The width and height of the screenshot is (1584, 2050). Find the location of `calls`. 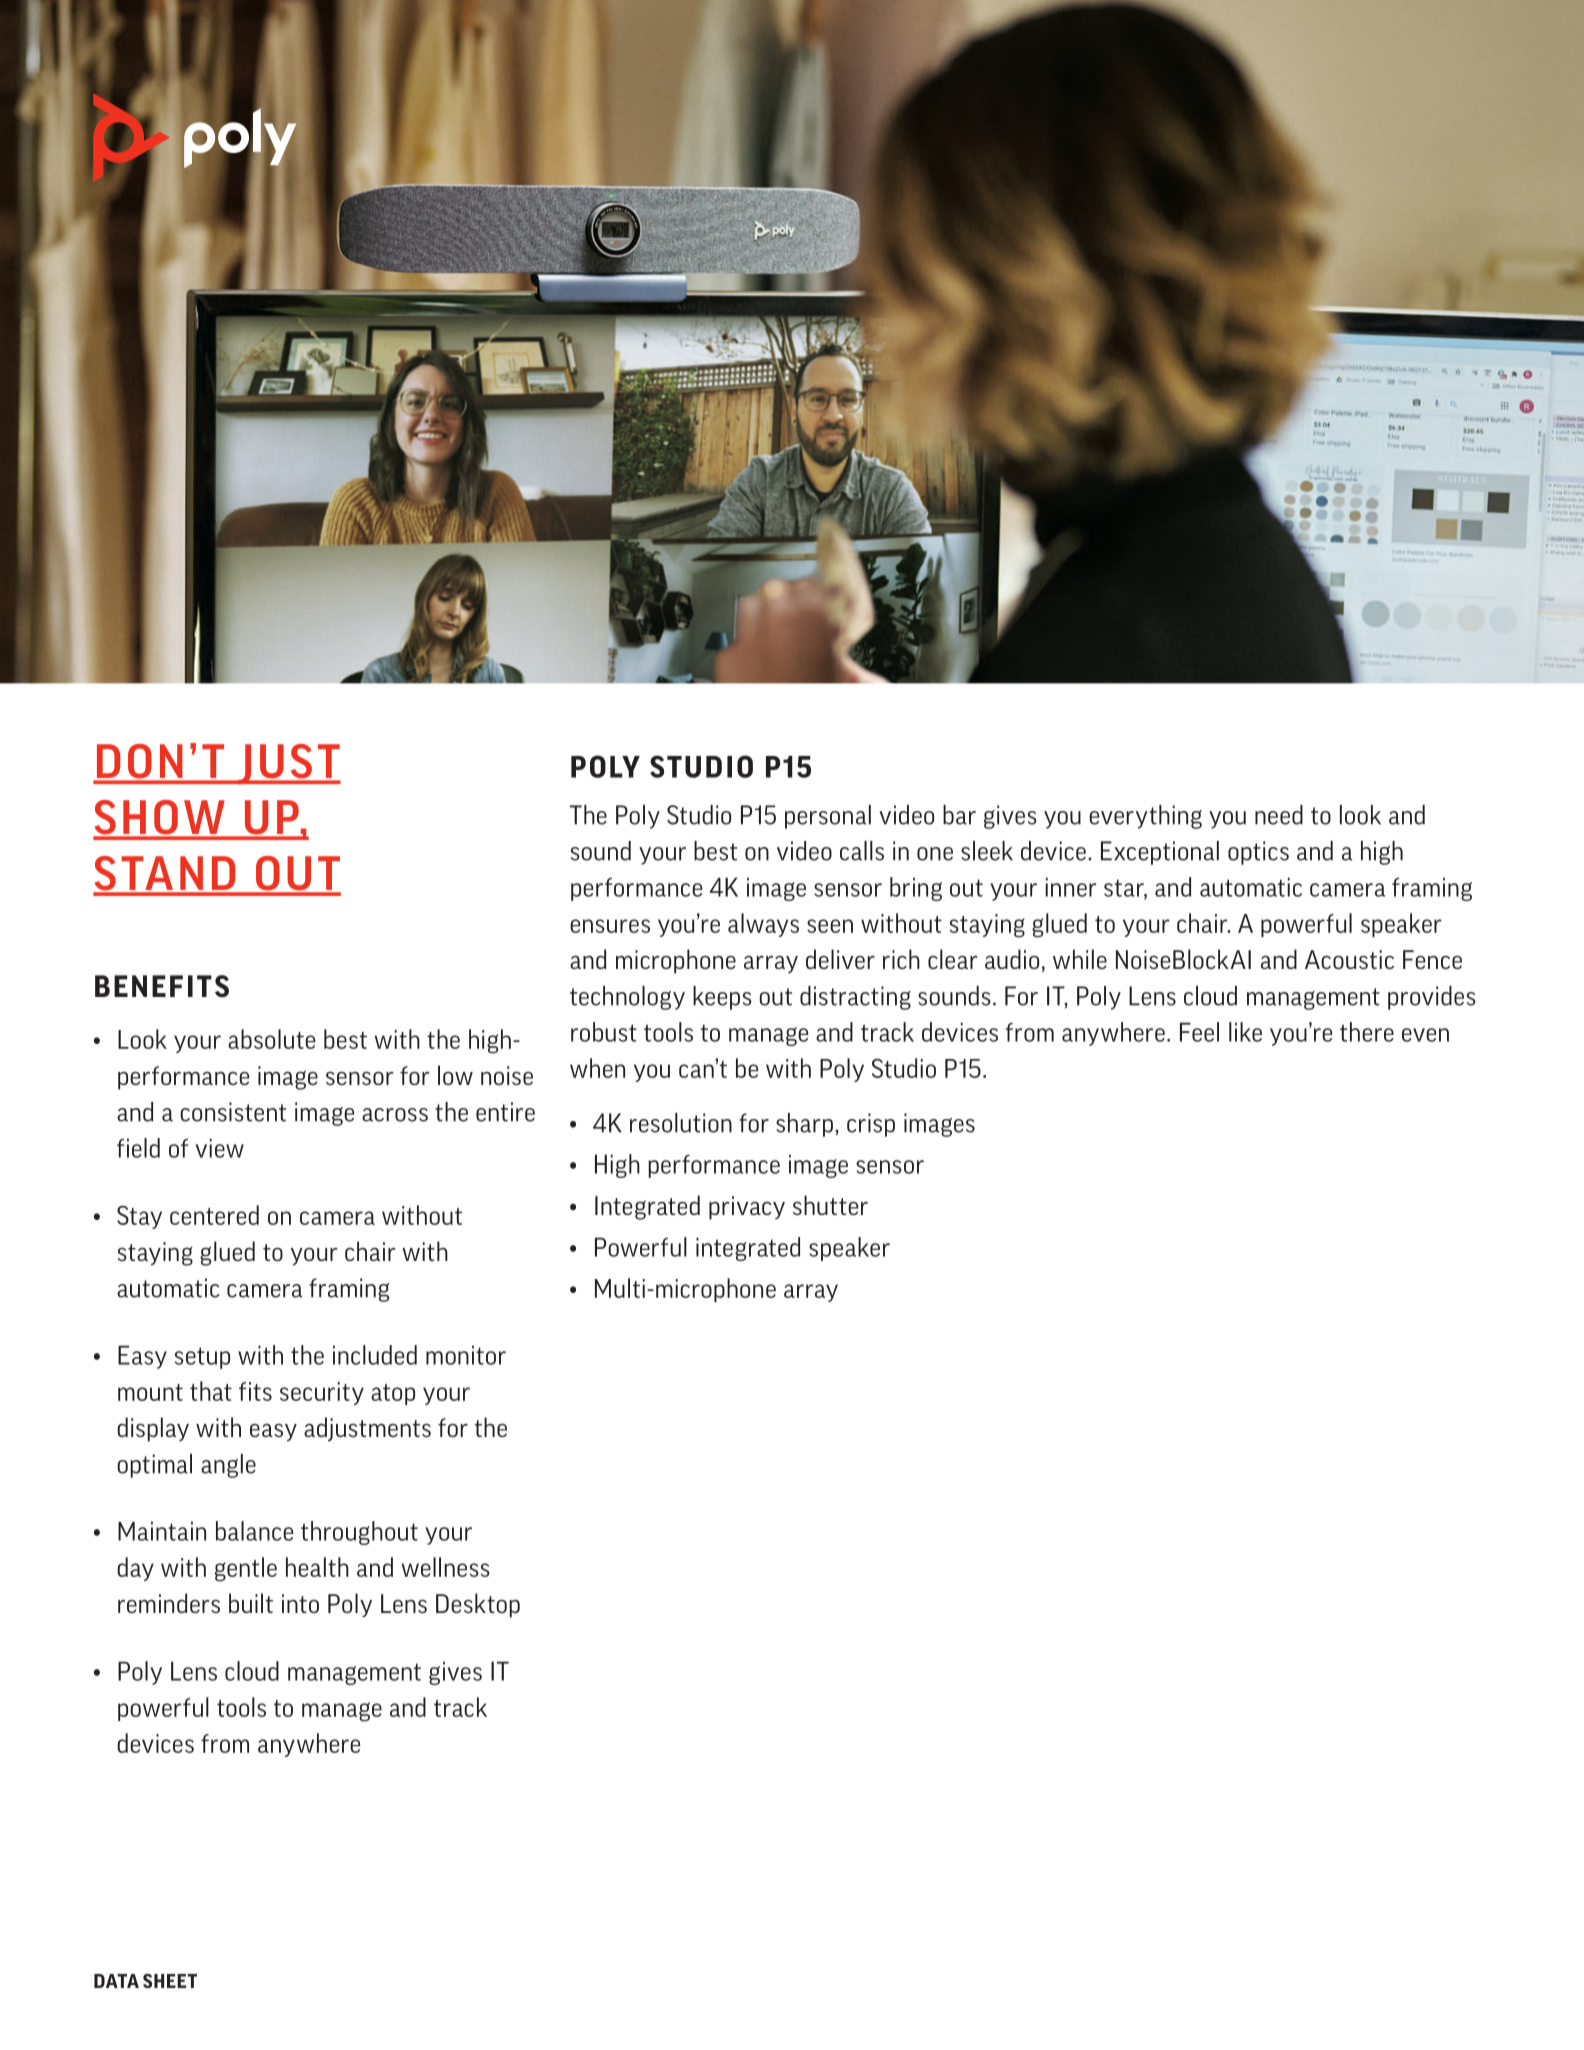

calls is located at coordinates (862, 851).
